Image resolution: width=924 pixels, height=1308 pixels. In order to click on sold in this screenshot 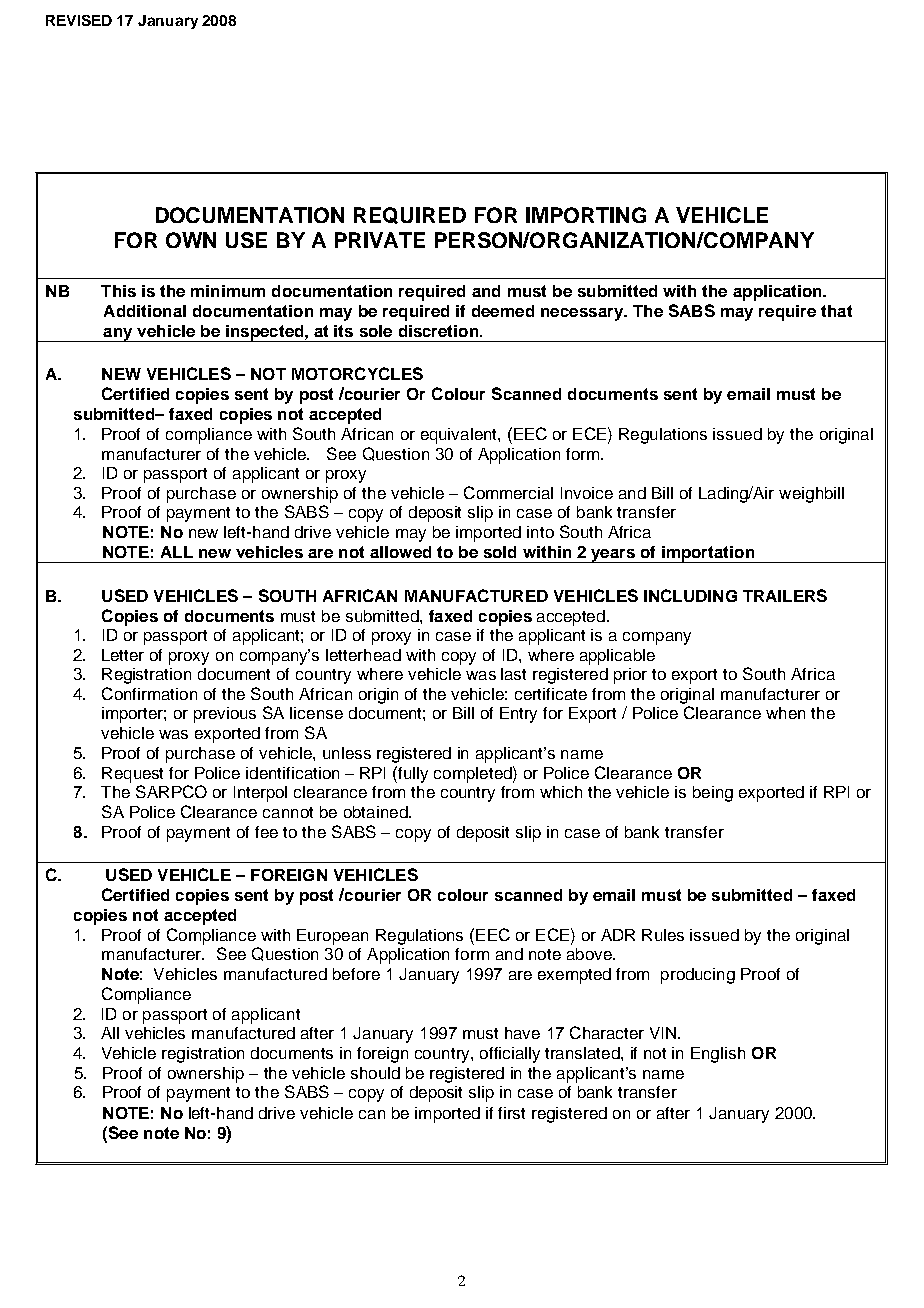, I will do `click(500, 552)`.
